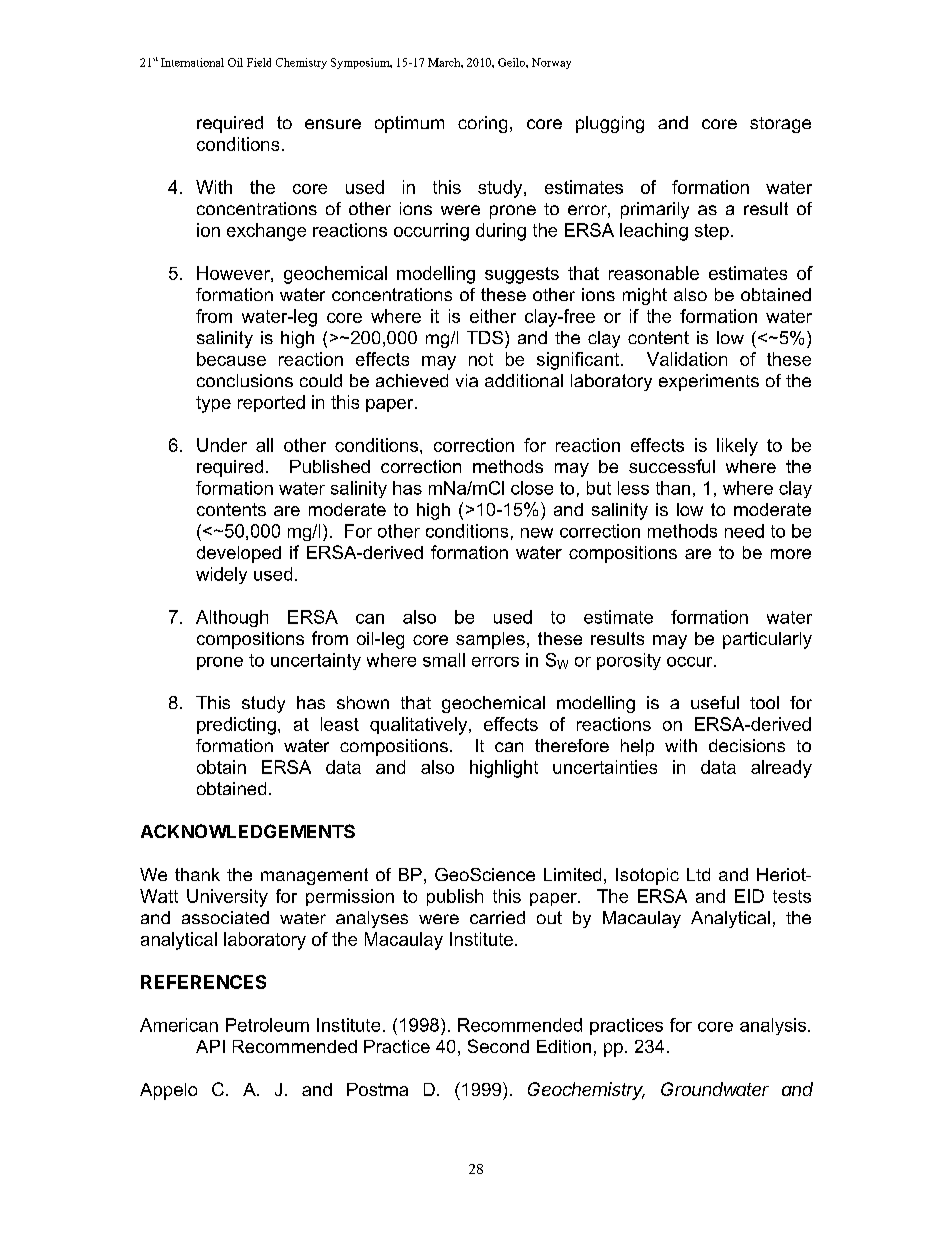  Describe the element at coordinates (239, 554) in the document. I see `developed` at that location.
